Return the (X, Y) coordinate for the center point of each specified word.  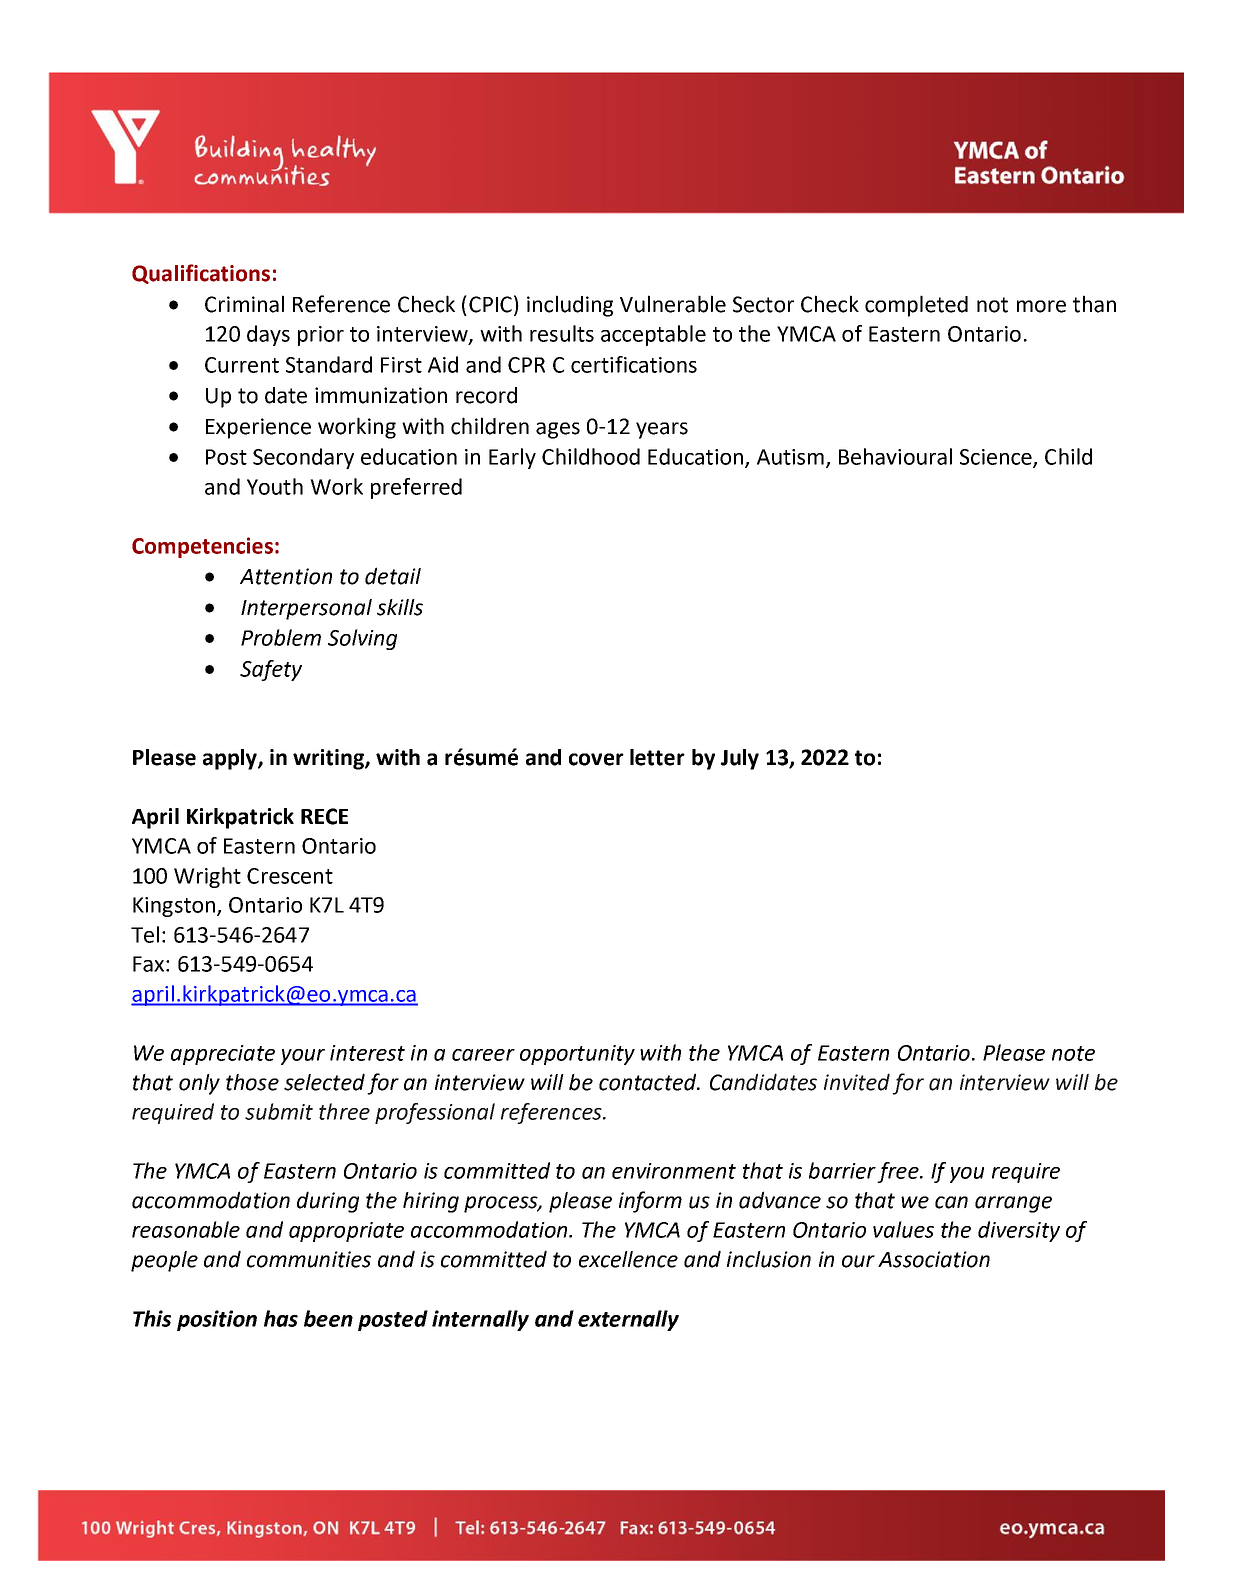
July (740, 759)
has (281, 1318)
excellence (628, 1259)
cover (596, 759)
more (1041, 306)
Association (934, 1259)
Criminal (244, 304)
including (570, 306)
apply (231, 759)
